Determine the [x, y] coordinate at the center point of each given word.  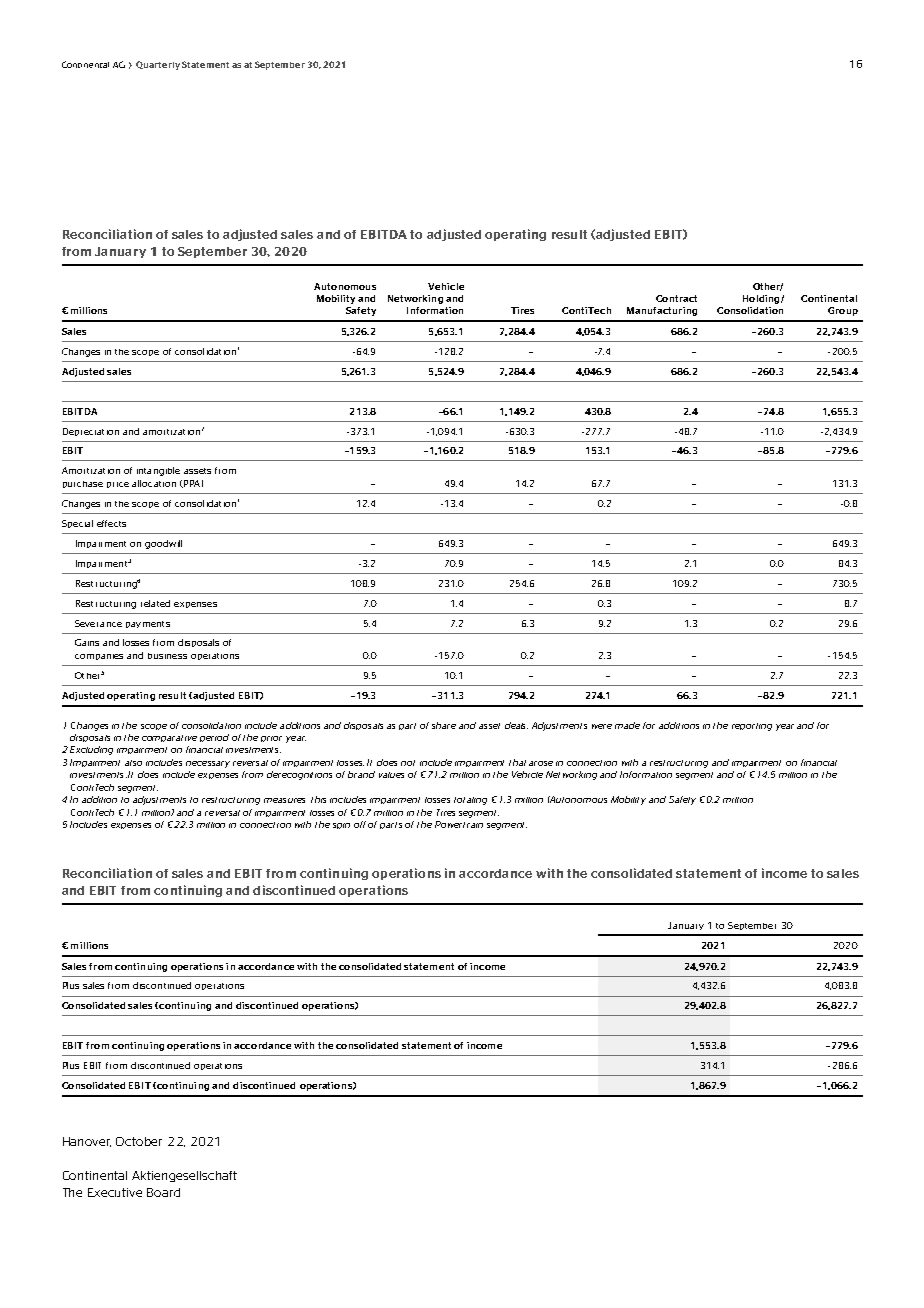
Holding [762, 299]
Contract [676, 298]
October [139, 1141]
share [444, 725]
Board [163, 1192]
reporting [752, 727]
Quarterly [158, 65]
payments [148, 624]
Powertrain [459, 824]
